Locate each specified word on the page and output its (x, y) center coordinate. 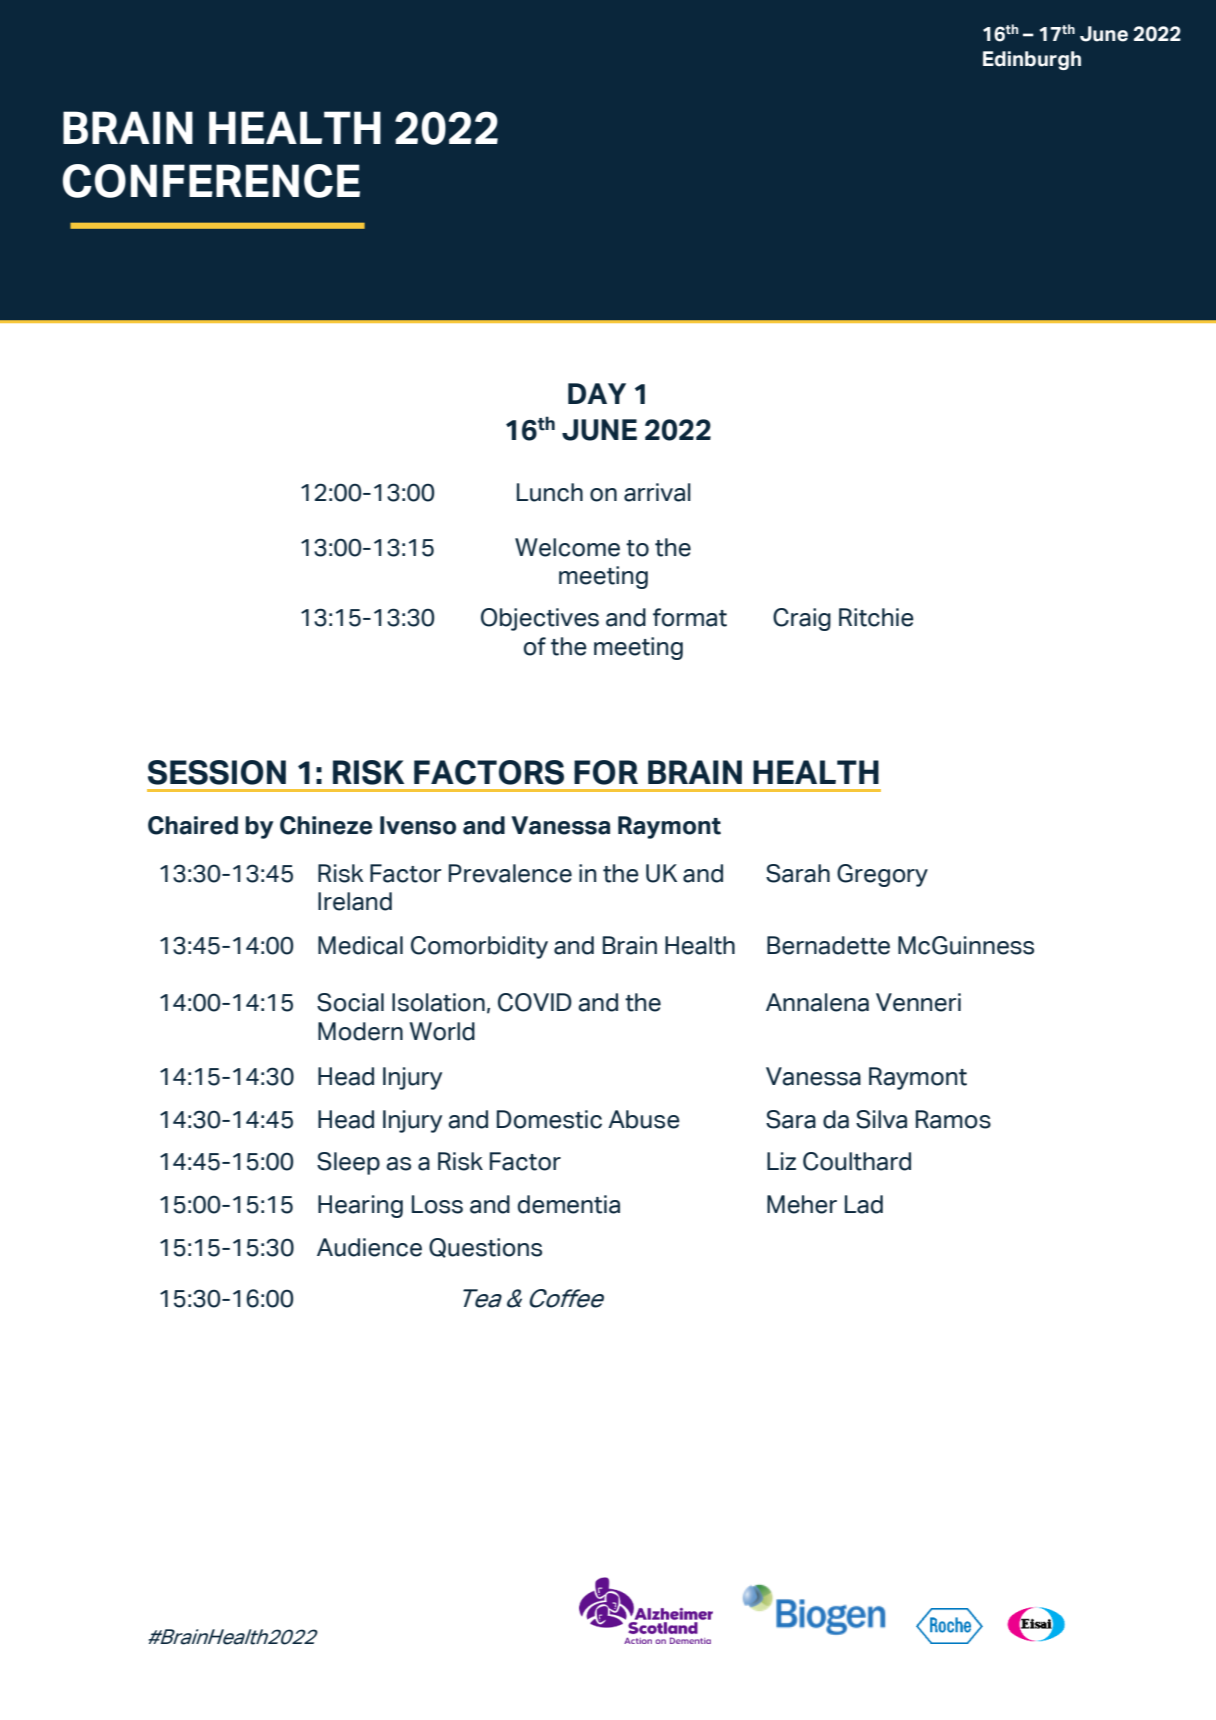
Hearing (360, 1206)
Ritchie (876, 617)
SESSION (217, 772)
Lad (864, 1204)
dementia (569, 1204)
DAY (597, 393)
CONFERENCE (211, 181)
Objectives (540, 619)
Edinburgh (1032, 60)
